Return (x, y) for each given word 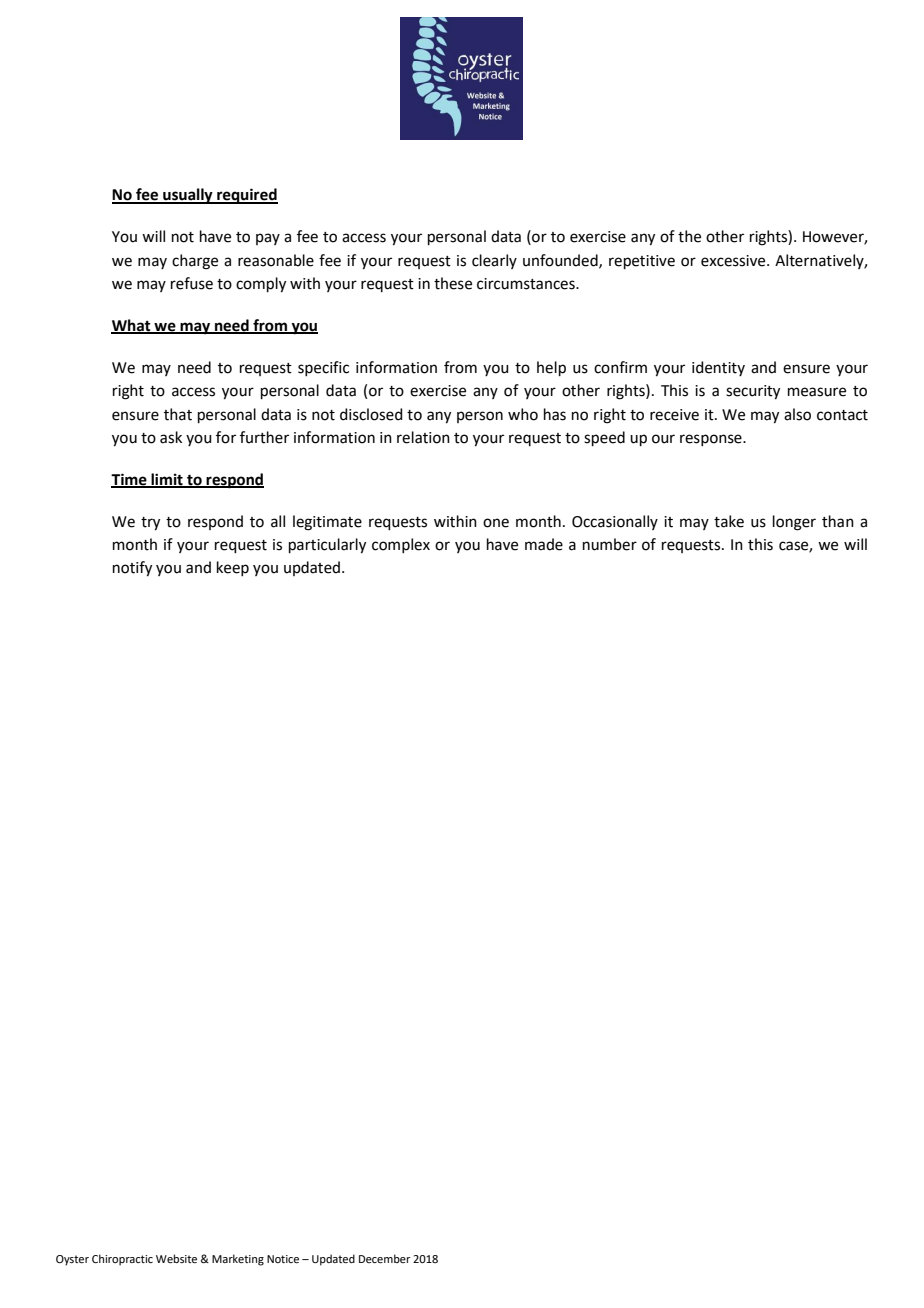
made (544, 544)
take (729, 521)
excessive (734, 261)
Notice (283, 1259)
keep (233, 568)
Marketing (238, 1260)
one (496, 523)
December (385, 1258)
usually (188, 196)
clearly (494, 261)
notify (132, 569)
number (610, 544)
